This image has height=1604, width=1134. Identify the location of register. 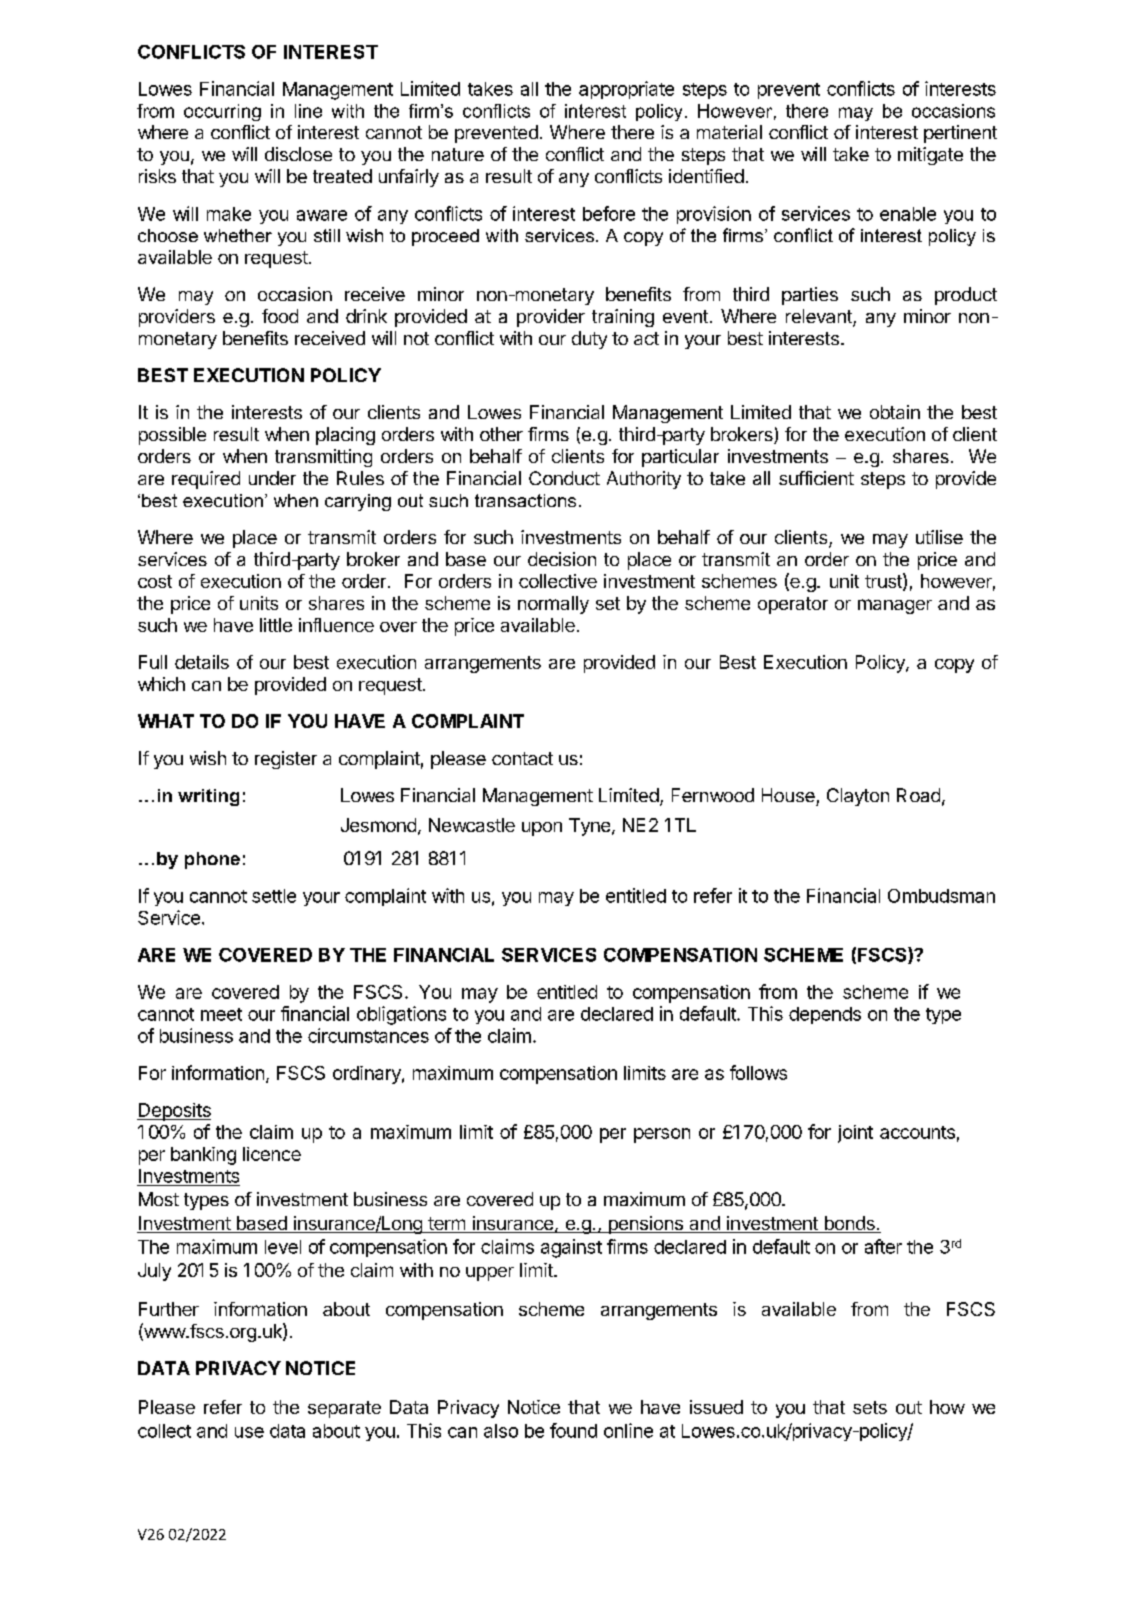
(286, 760).
